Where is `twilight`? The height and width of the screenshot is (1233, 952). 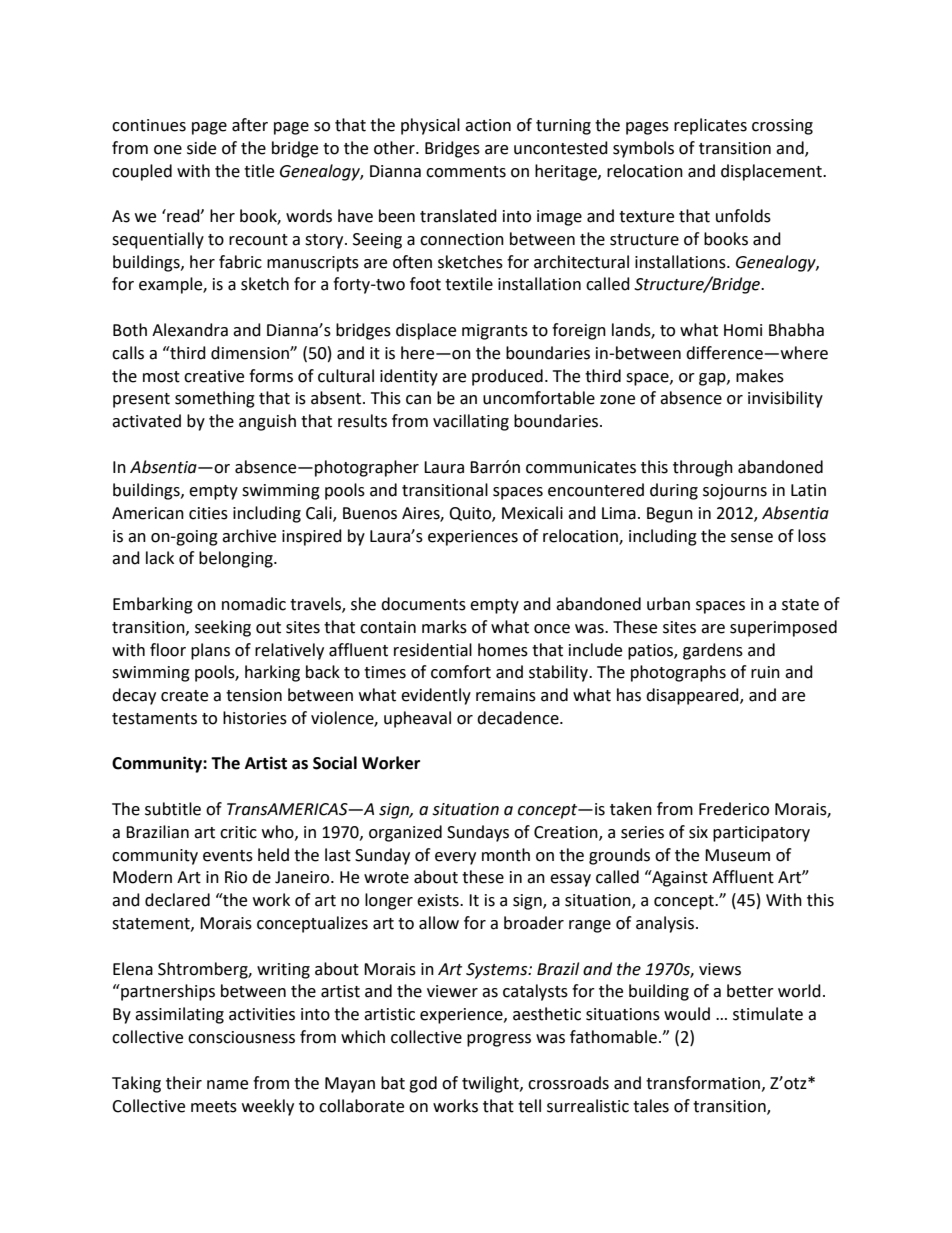 twilight is located at coordinates (491, 1084).
